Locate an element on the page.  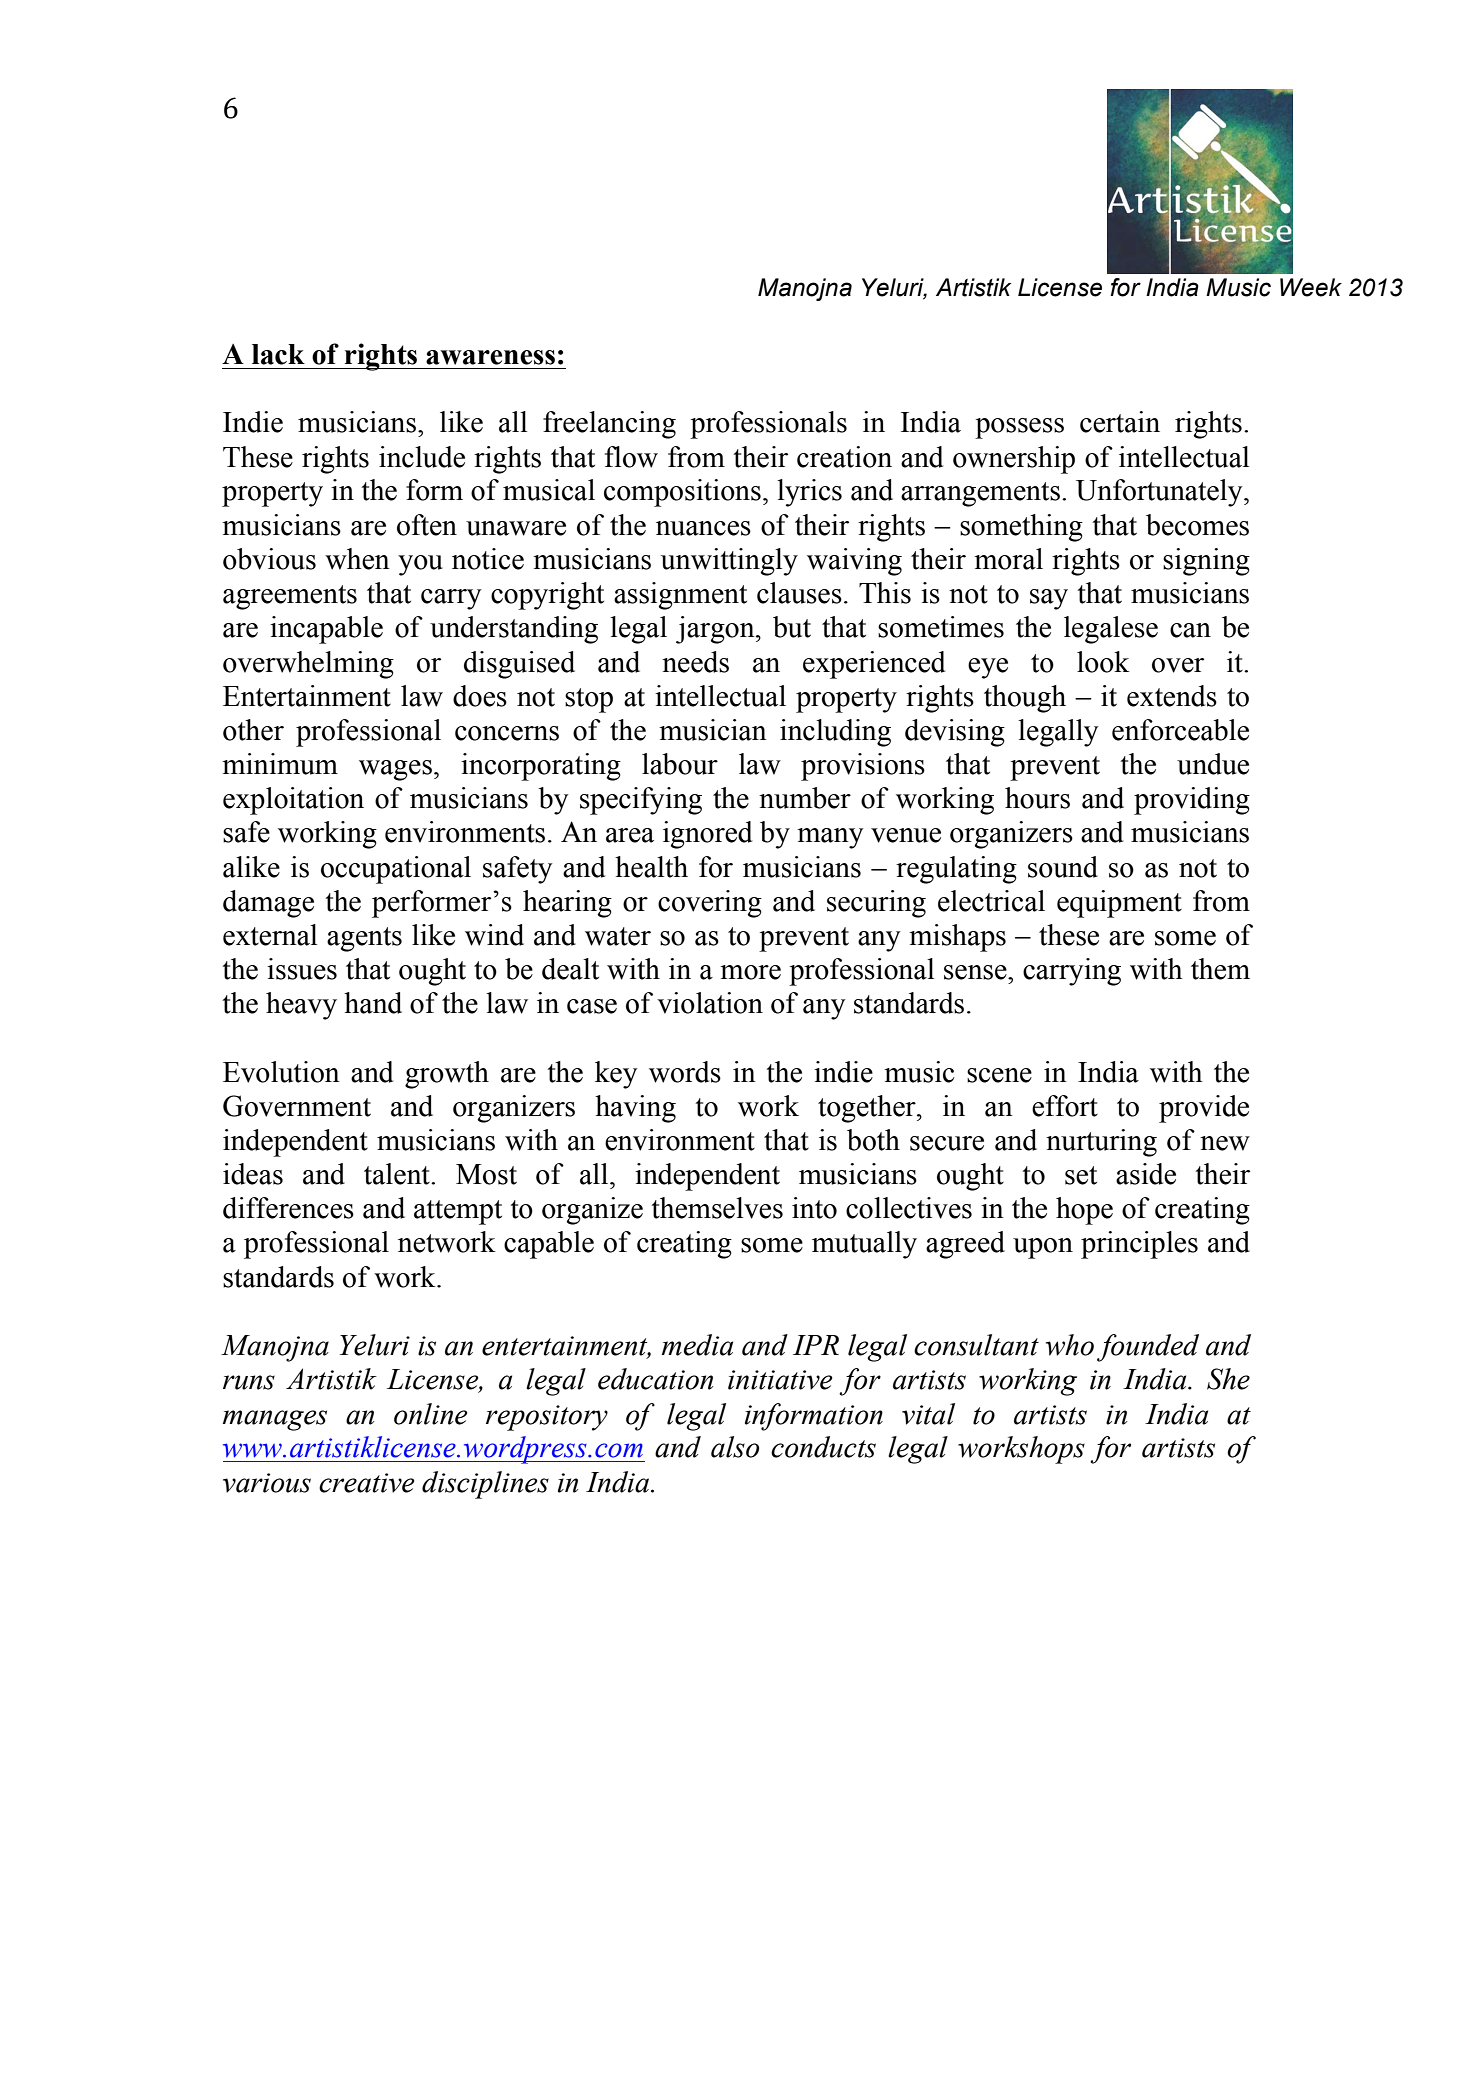
creation is located at coordinates (844, 457).
